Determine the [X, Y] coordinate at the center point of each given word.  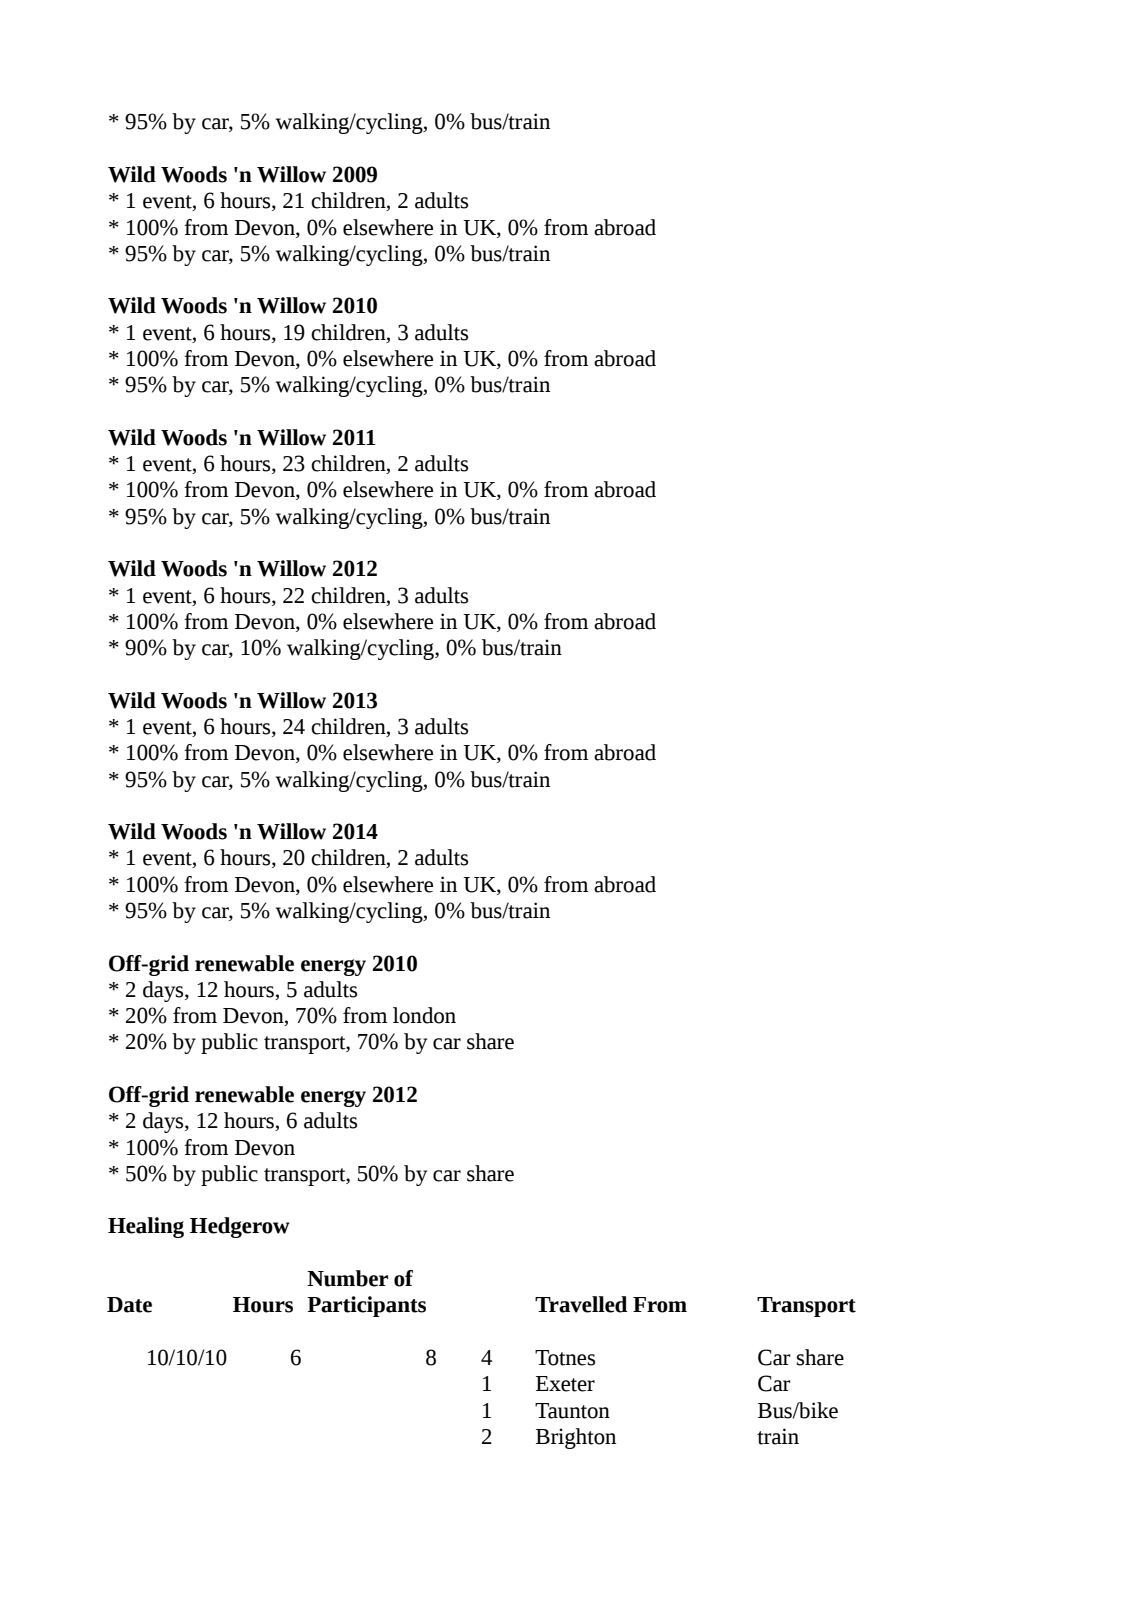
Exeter [565, 1384]
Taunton [572, 1411]
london [424, 1015]
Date [129, 1305]
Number [347, 1278]
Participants [366, 1306]
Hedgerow [240, 1227]
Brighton [576, 1438]
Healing [146, 1227]
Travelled [581, 1304]
